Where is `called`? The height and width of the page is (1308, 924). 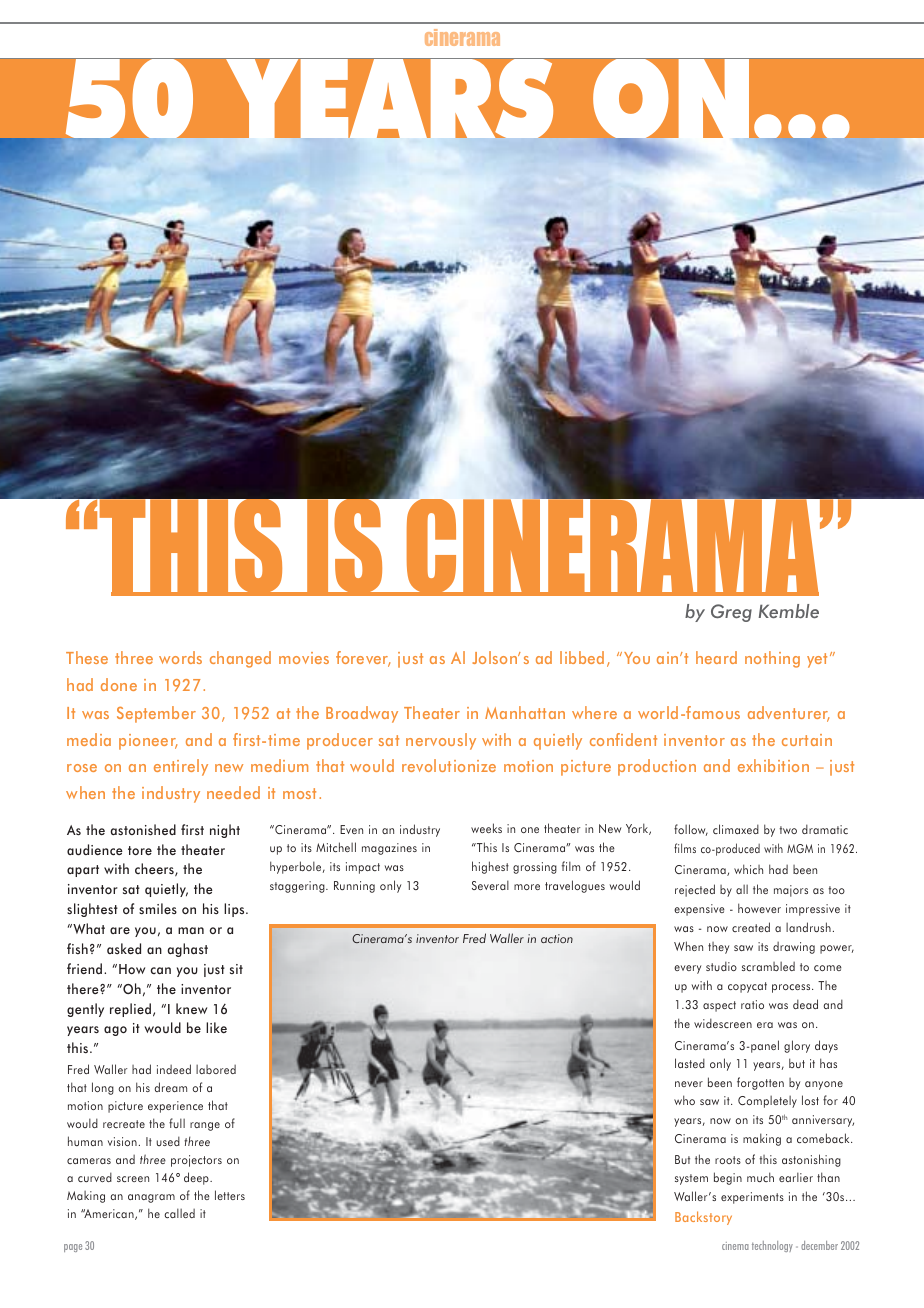 called is located at coordinates (179, 1213).
